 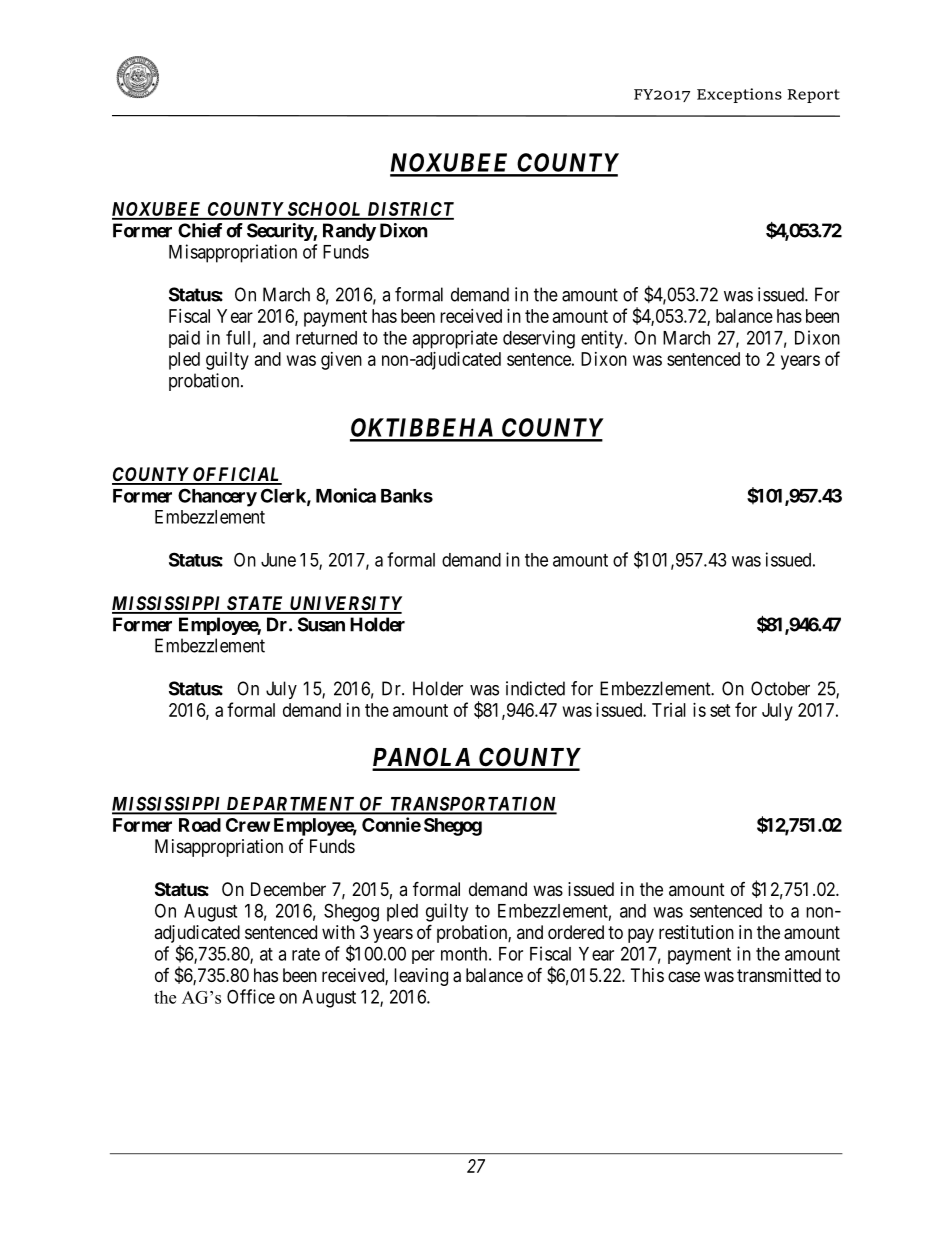 I want to click on DISTRICT, so click(x=409, y=210).
